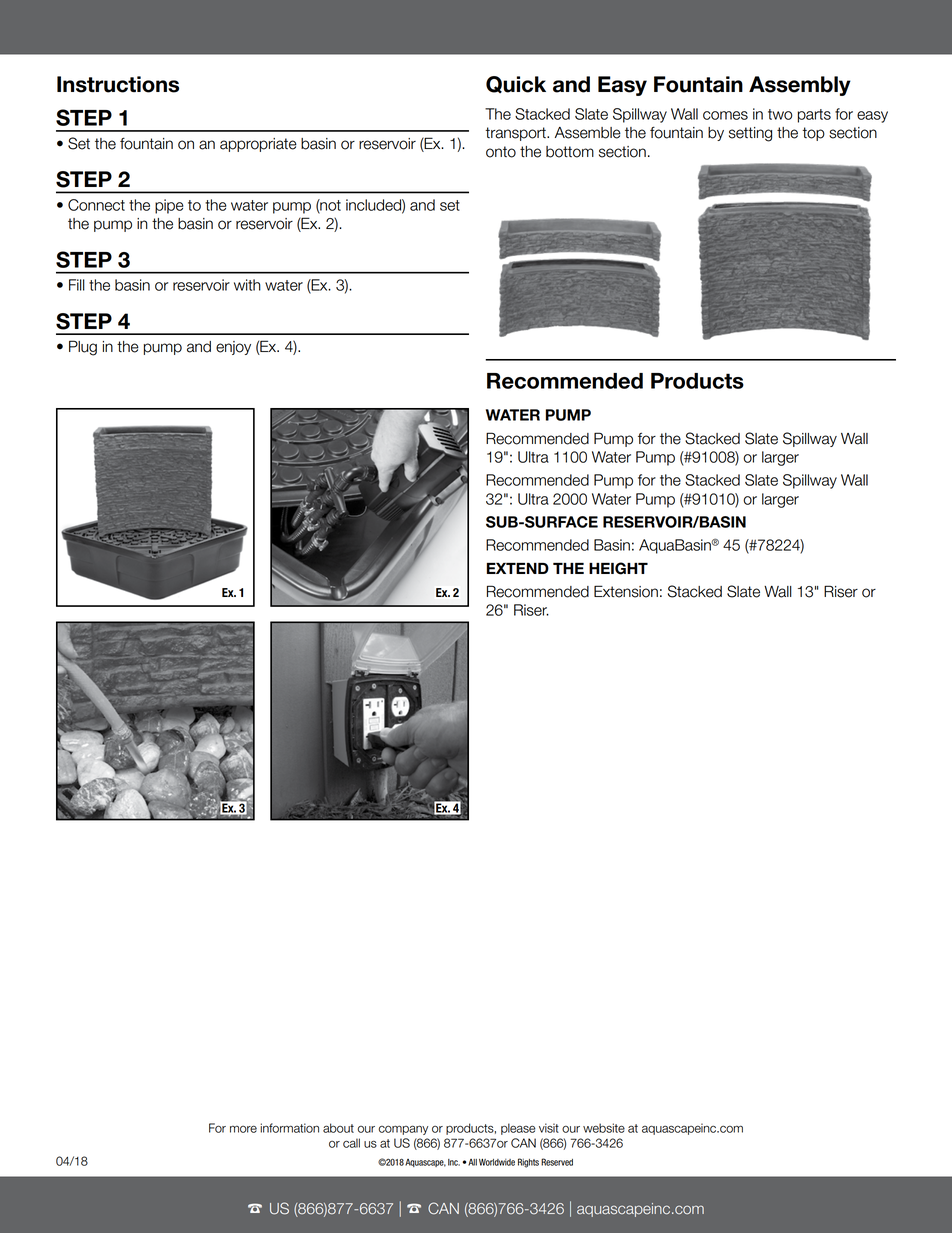 The width and height of the screenshot is (952, 1233). Describe the element at coordinates (243, 1129) in the screenshot. I see `more` at that location.
